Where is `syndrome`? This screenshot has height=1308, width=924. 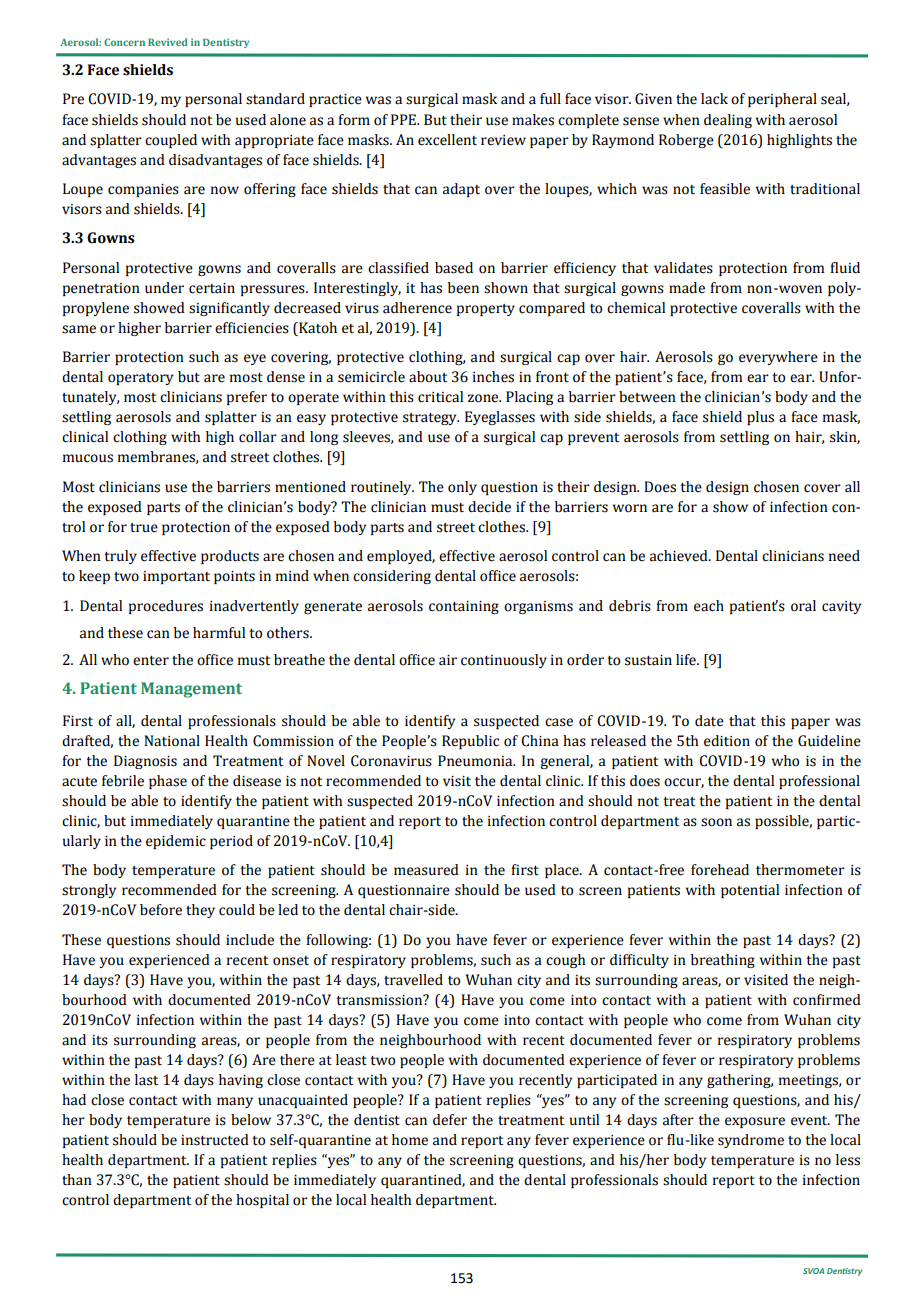 syndrome is located at coordinates (751, 1141).
